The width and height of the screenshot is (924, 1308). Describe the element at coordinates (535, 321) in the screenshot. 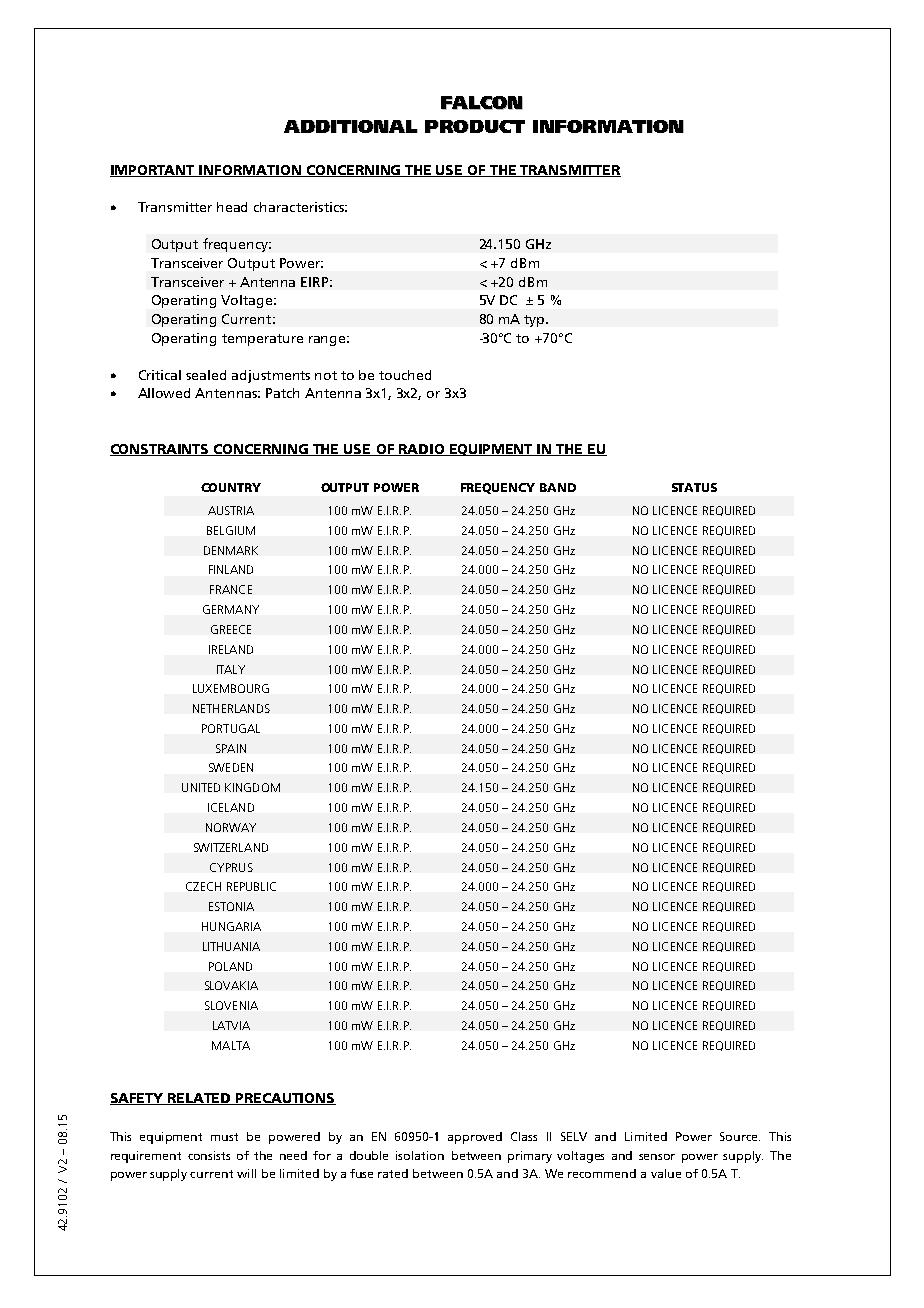

I see `typ` at that location.
